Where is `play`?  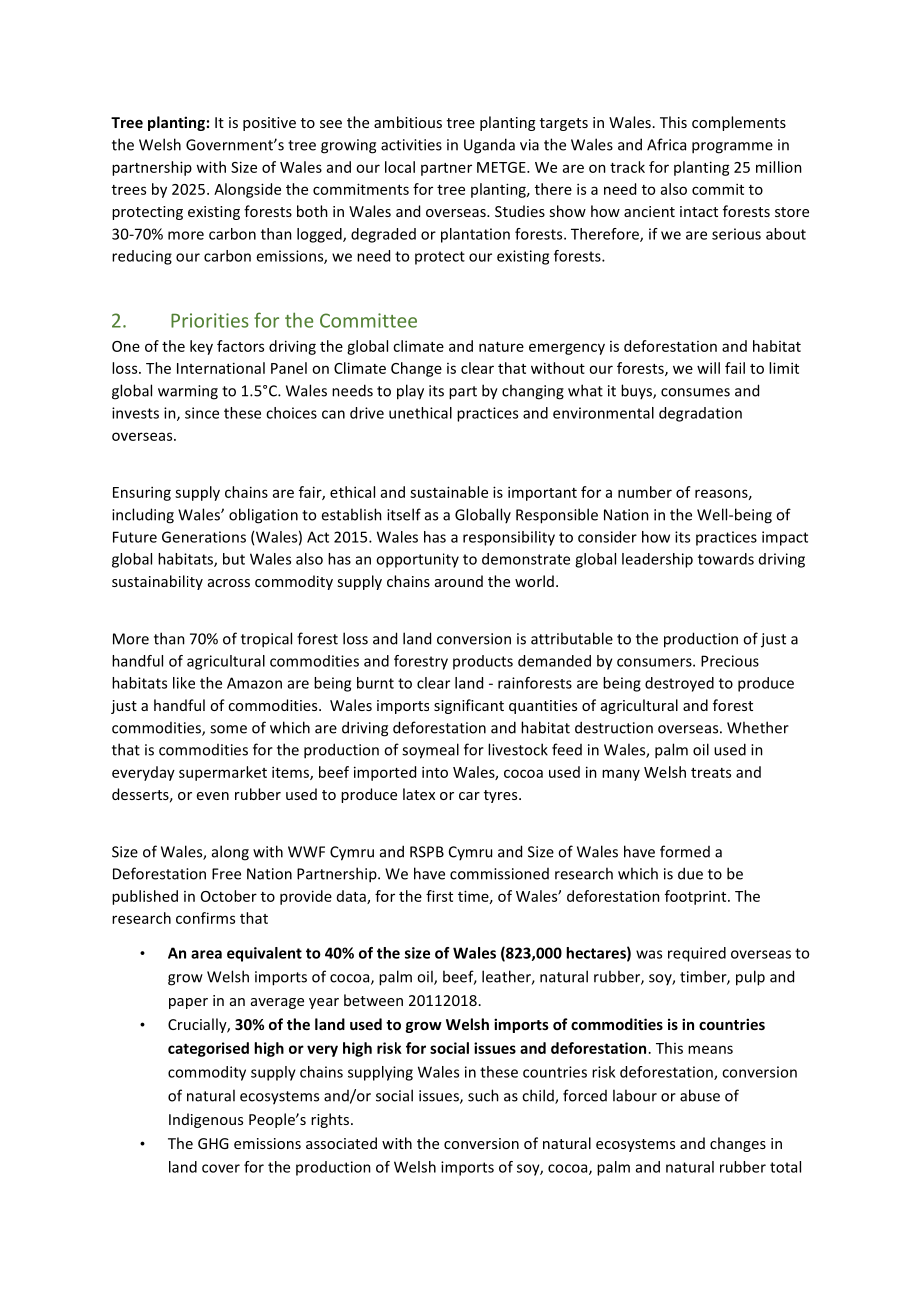
play is located at coordinates (410, 392).
